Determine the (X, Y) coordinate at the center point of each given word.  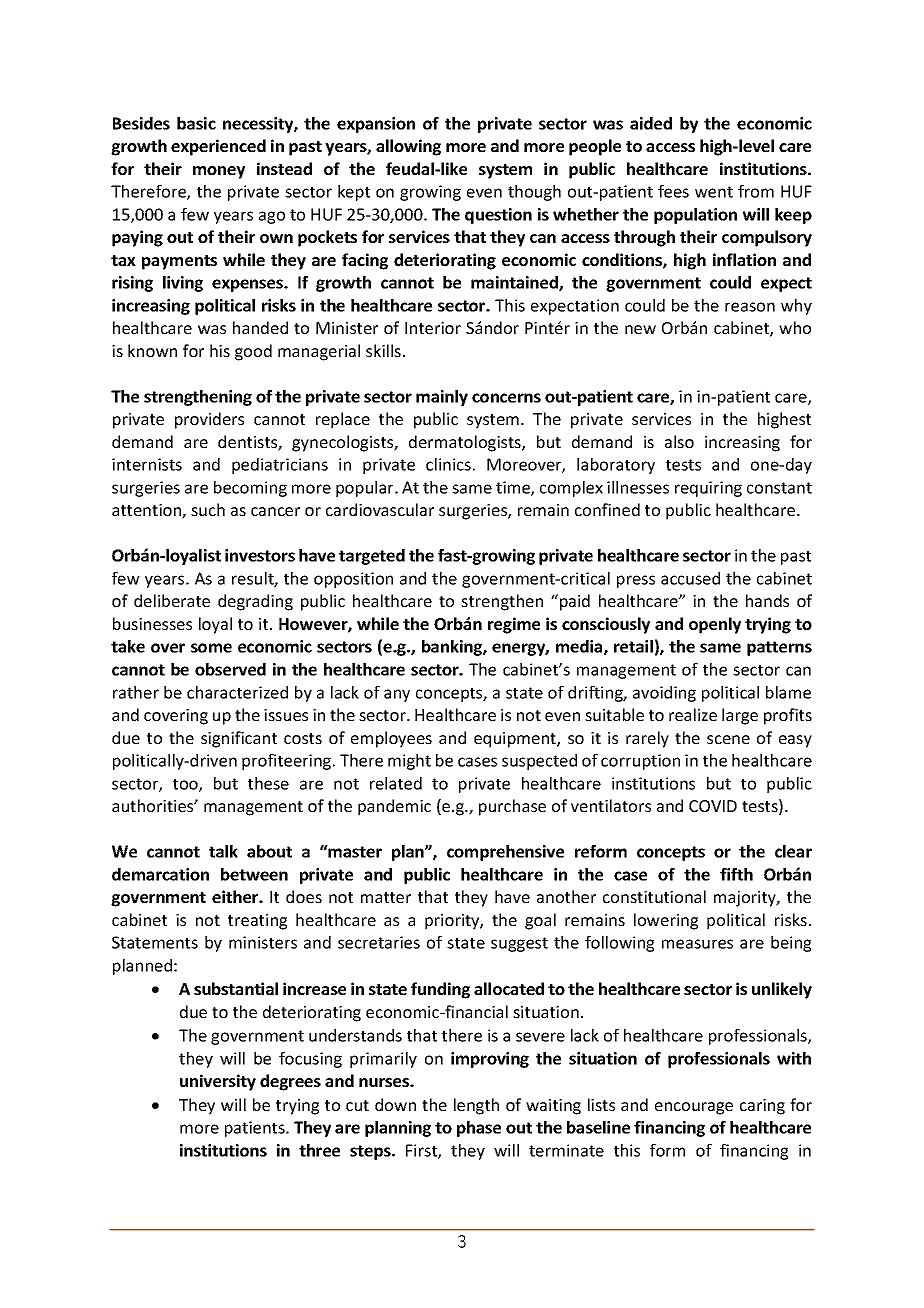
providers (209, 420)
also (679, 441)
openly (715, 625)
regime (514, 625)
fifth (736, 874)
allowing (408, 147)
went (714, 192)
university (218, 1082)
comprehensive (505, 853)
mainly (442, 398)
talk (223, 851)
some (211, 648)
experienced (218, 147)
